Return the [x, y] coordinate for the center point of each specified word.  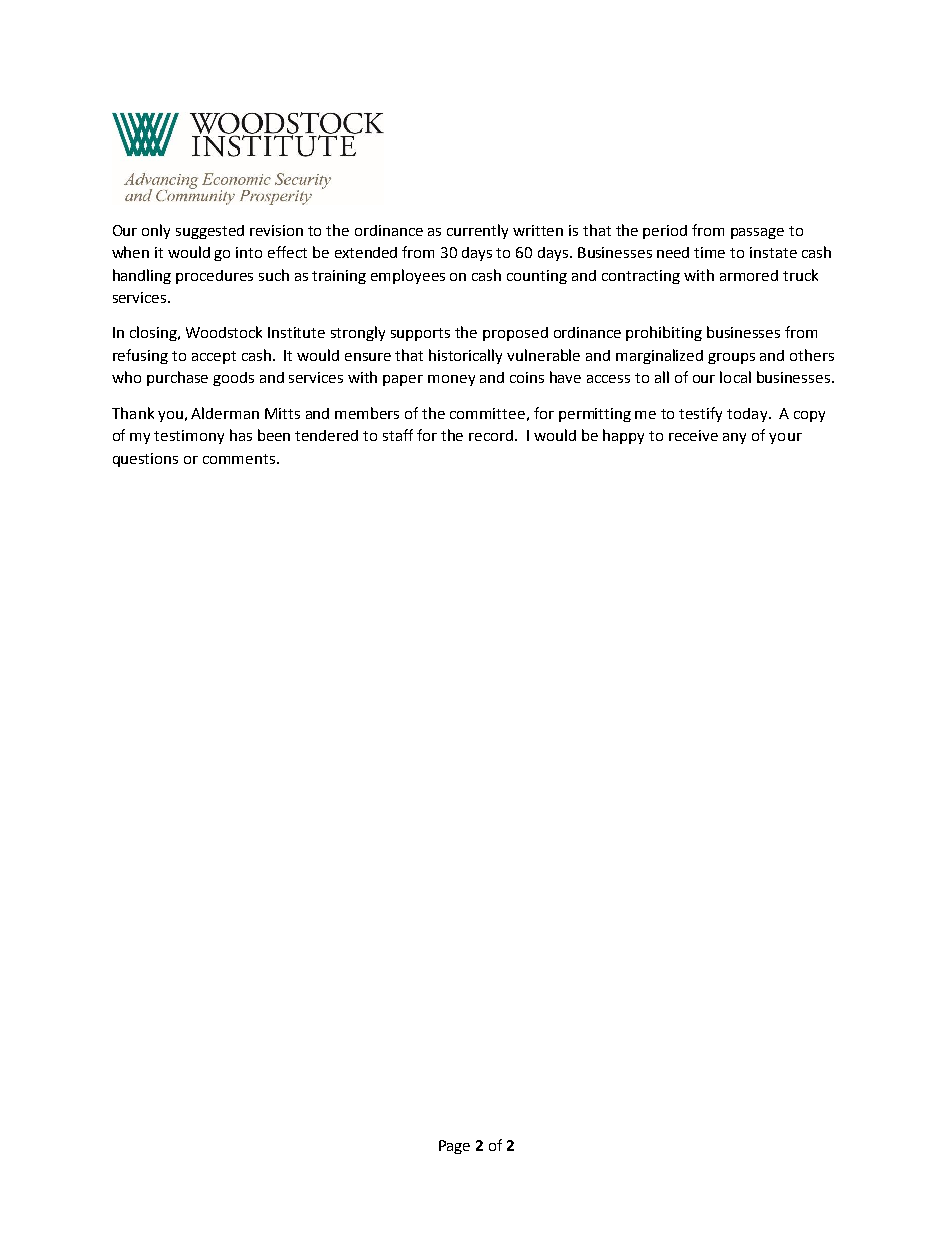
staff [398, 435]
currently [477, 231]
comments [240, 459]
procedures [214, 277]
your [785, 438]
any [734, 438]
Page [454, 1147]
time [709, 252]
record [492, 435]
